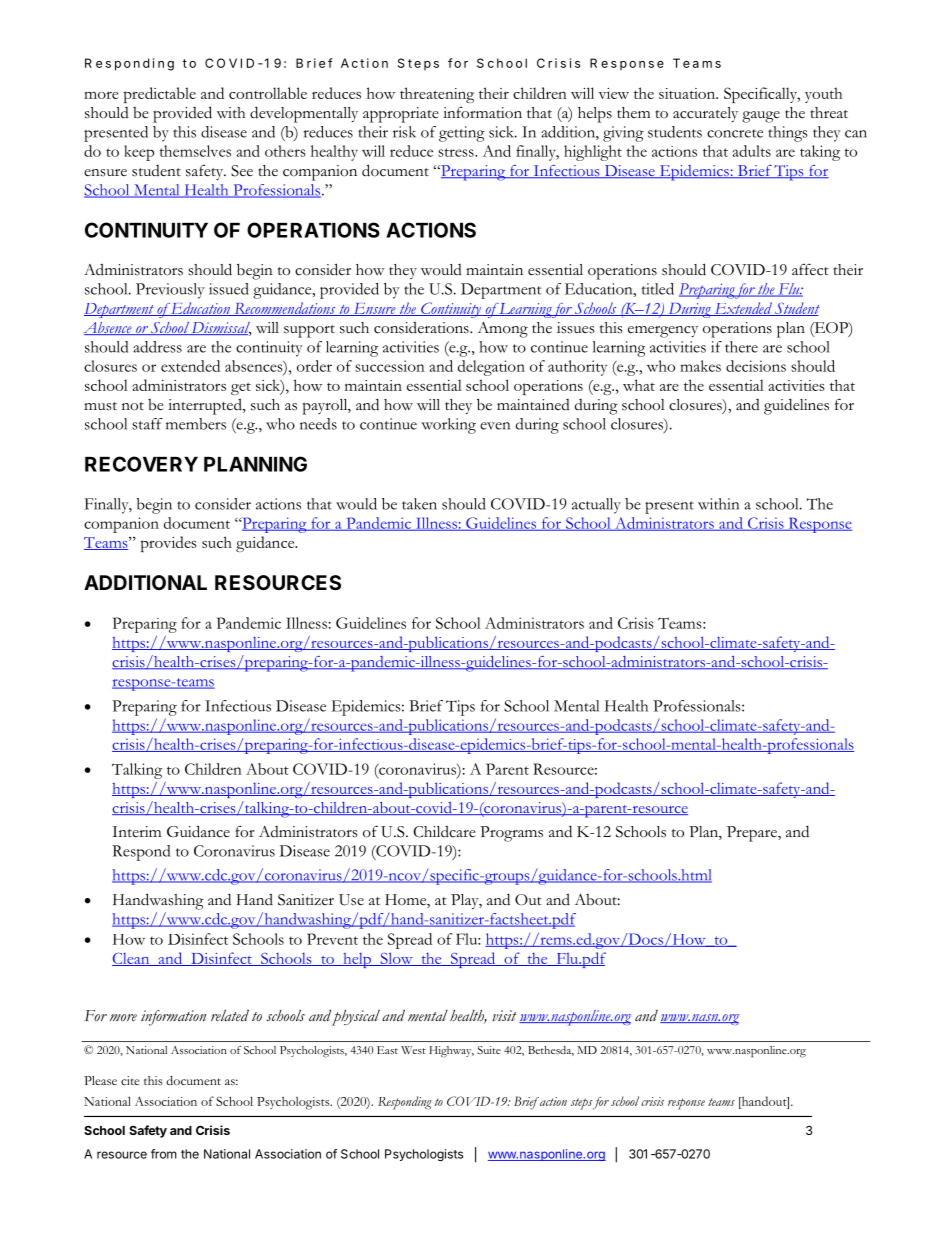  What do you see at coordinates (351, 900) in the image?
I see `Use` at bounding box center [351, 900].
